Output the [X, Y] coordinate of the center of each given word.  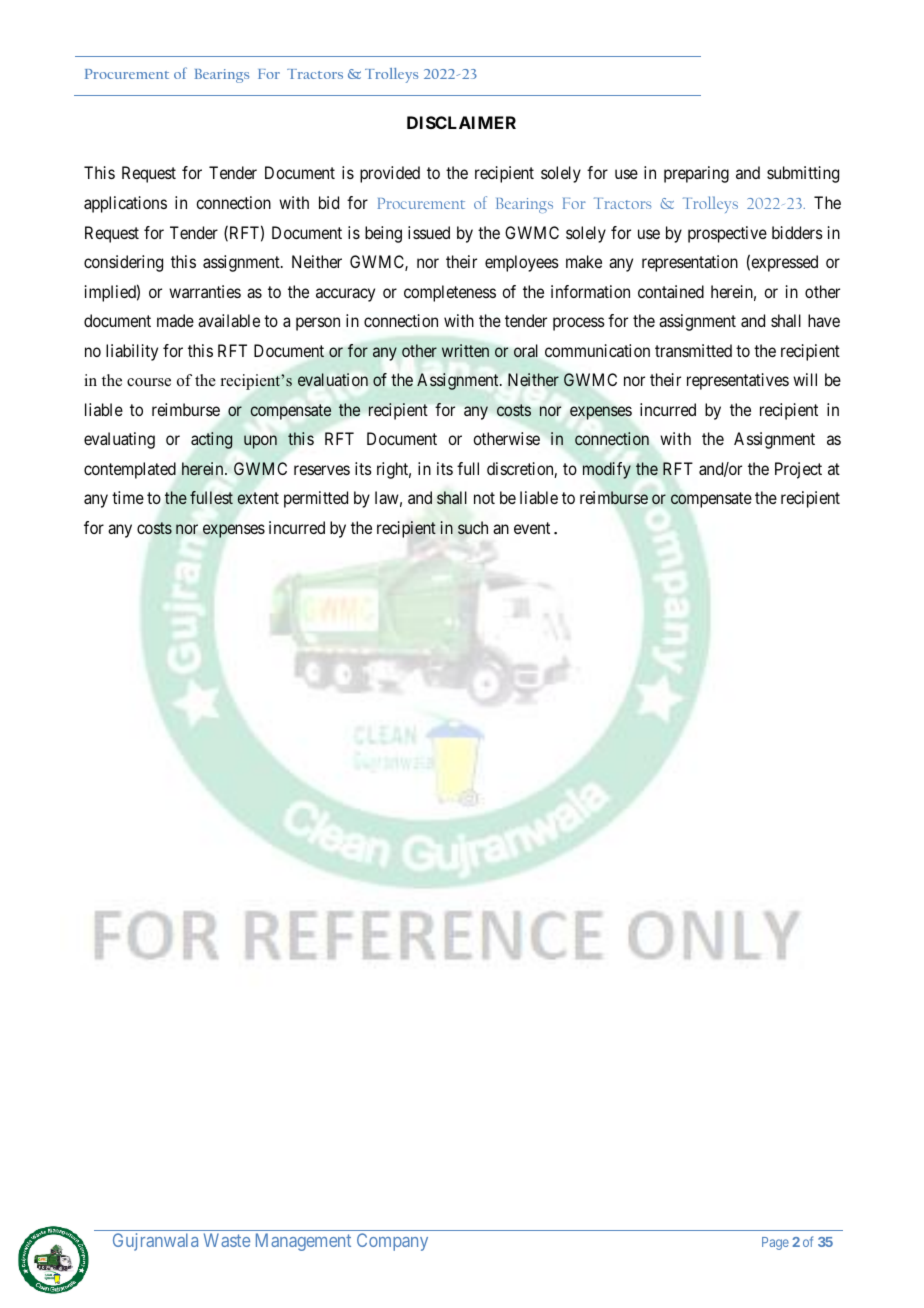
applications [125, 204]
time [128, 497]
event [532, 528]
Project [798, 470]
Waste [227, 1240]
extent [258, 498]
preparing [696, 174]
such [473, 528]
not [484, 498]
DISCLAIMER [461, 122]
